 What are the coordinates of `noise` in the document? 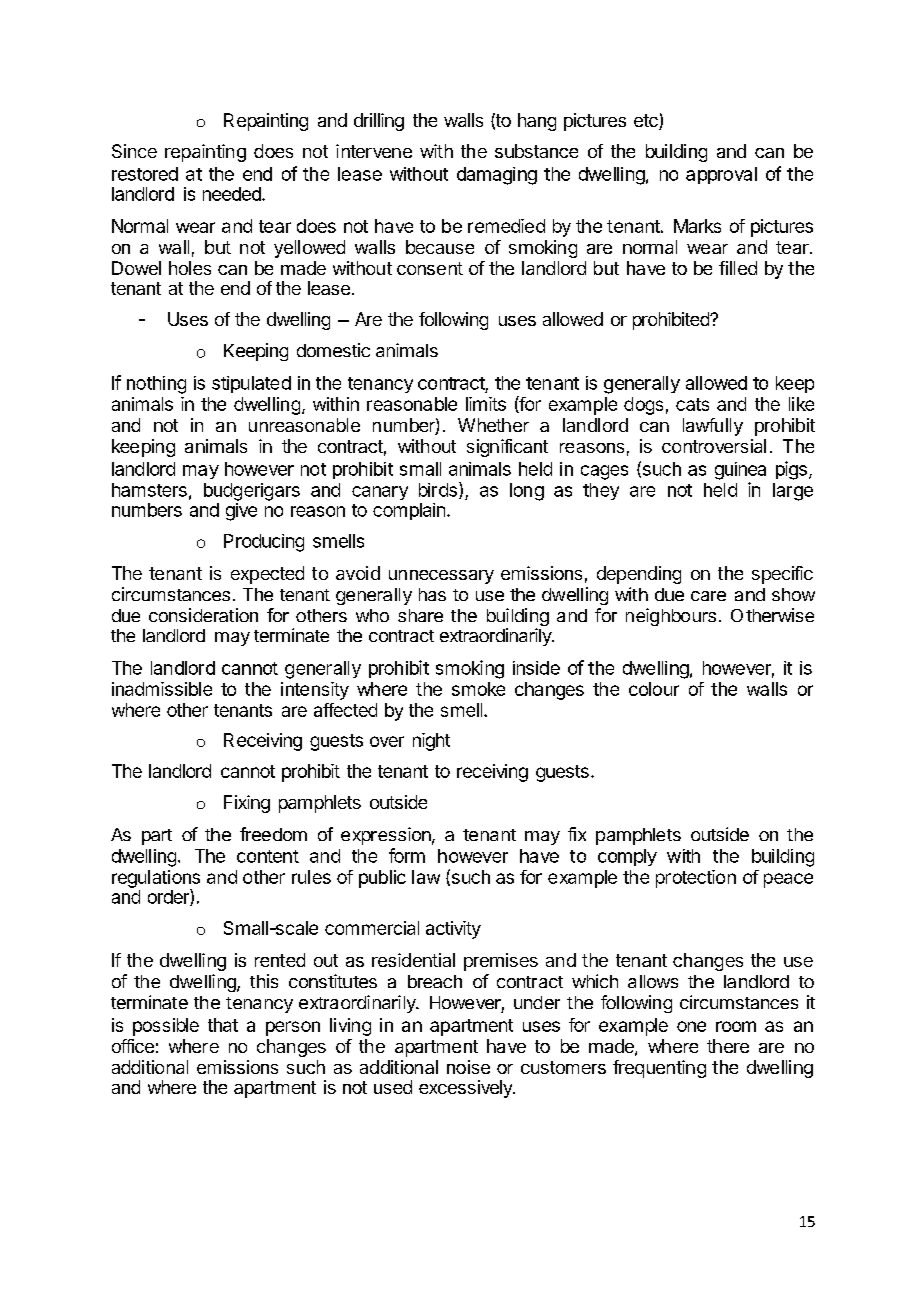 It's located at (468, 1067).
